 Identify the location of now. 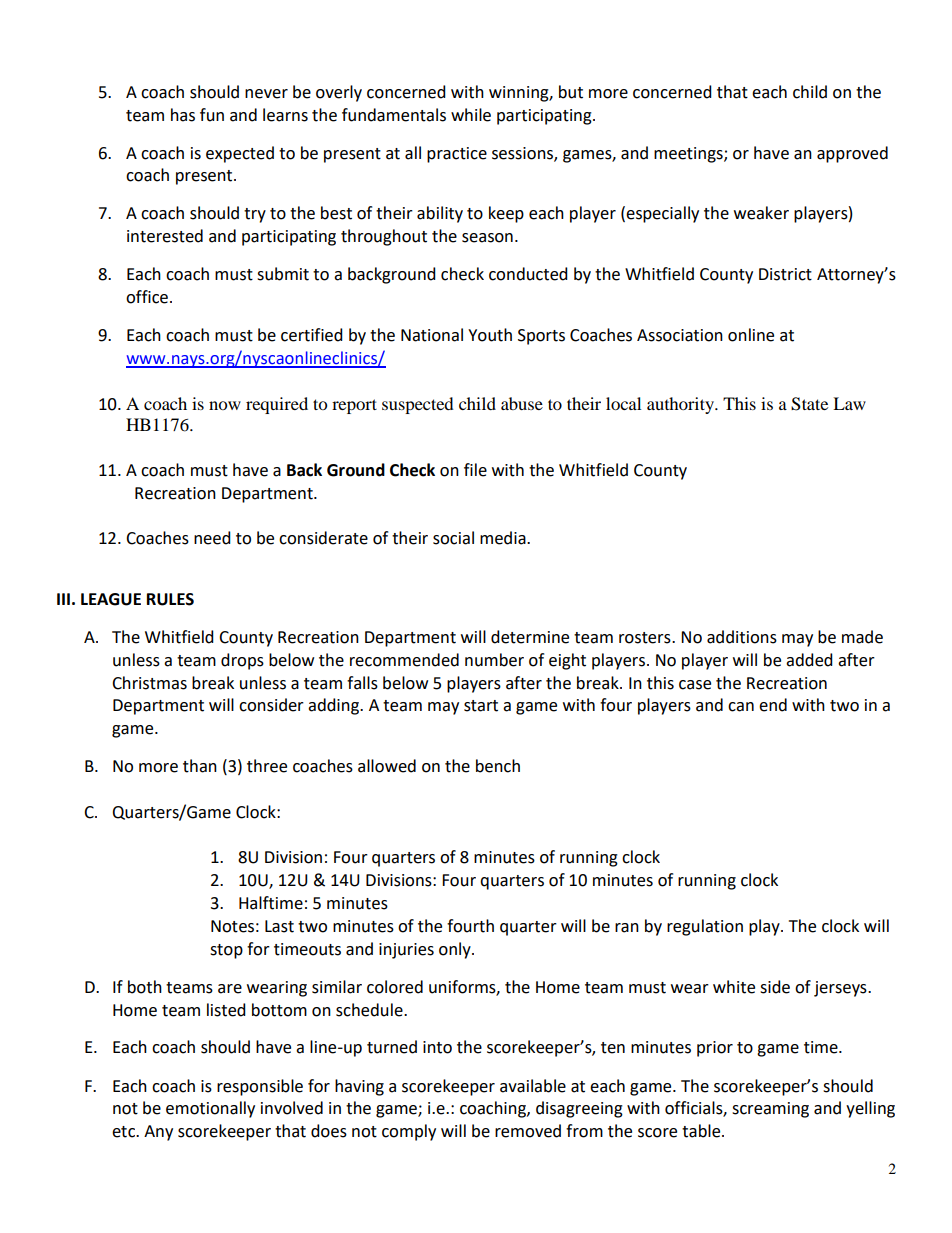
(225, 405).
